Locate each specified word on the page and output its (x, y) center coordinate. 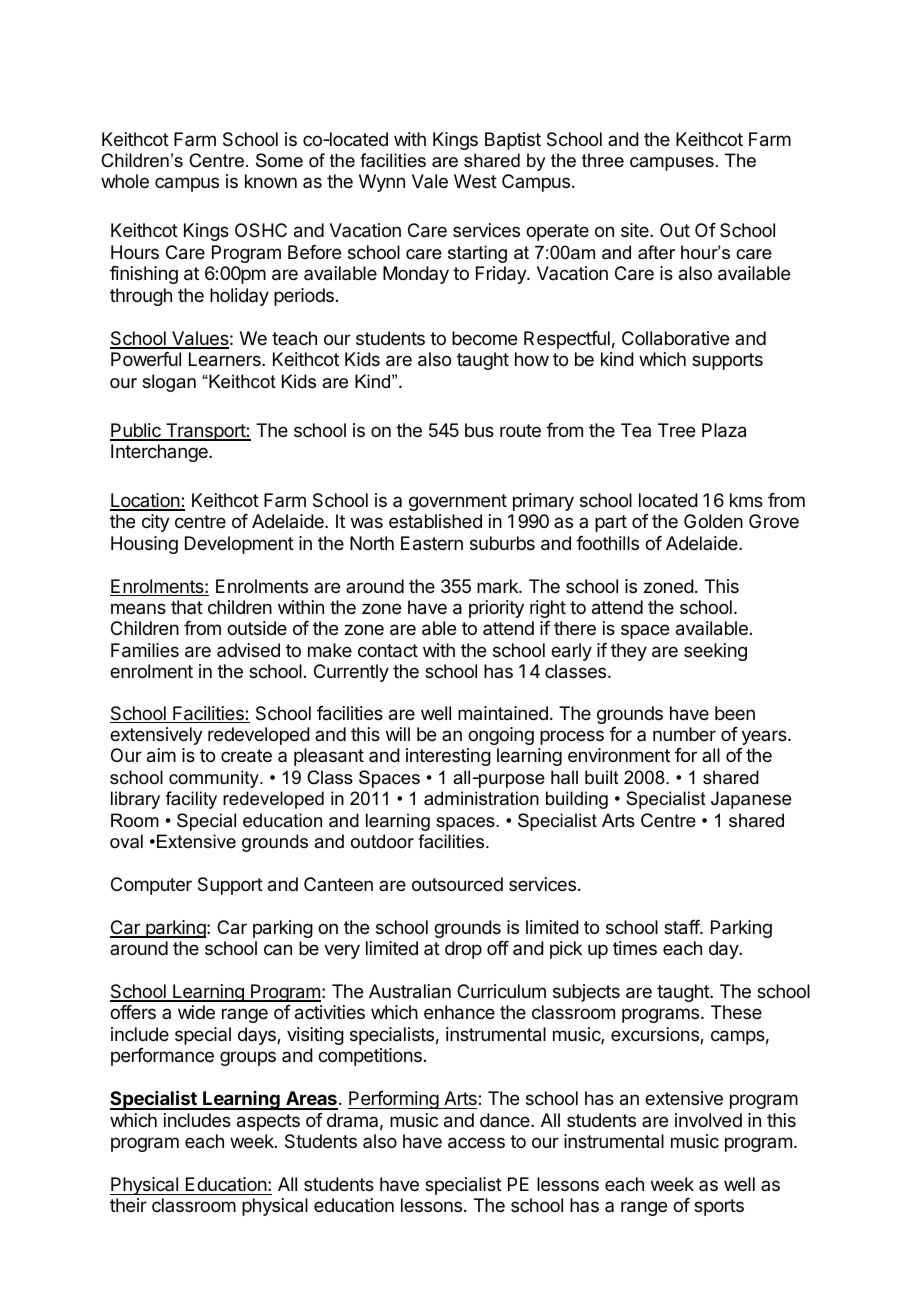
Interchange (160, 453)
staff (682, 927)
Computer (151, 886)
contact (388, 651)
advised (248, 650)
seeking (715, 652)
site (636, 230)
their (128, 1205)
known (271, 181)
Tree (676, 430)
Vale (430, 181)
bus (479, 430)
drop (463, 950)
